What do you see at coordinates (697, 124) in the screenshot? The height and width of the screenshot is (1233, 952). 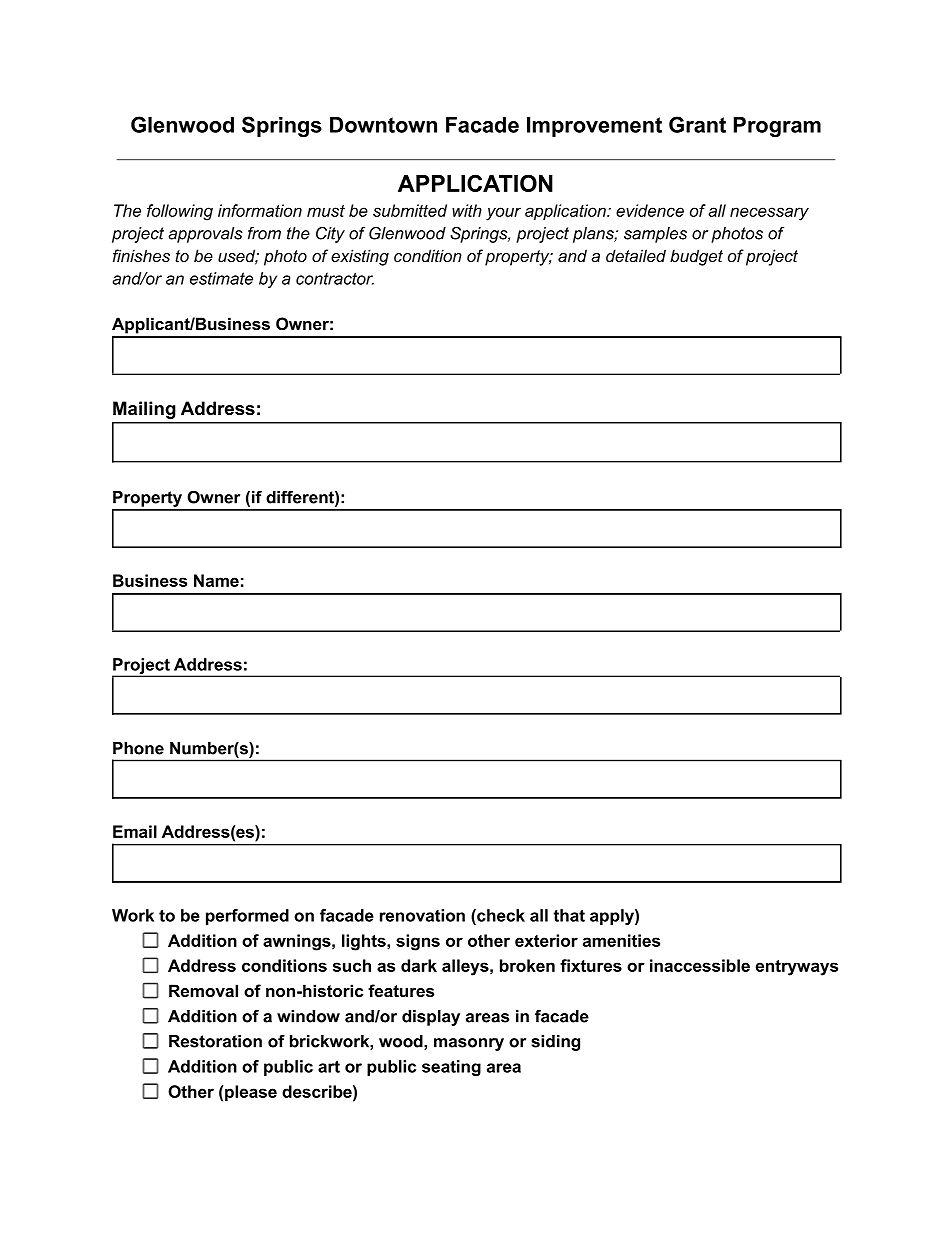 I see `Grant` at bounding box center [697, 124].
